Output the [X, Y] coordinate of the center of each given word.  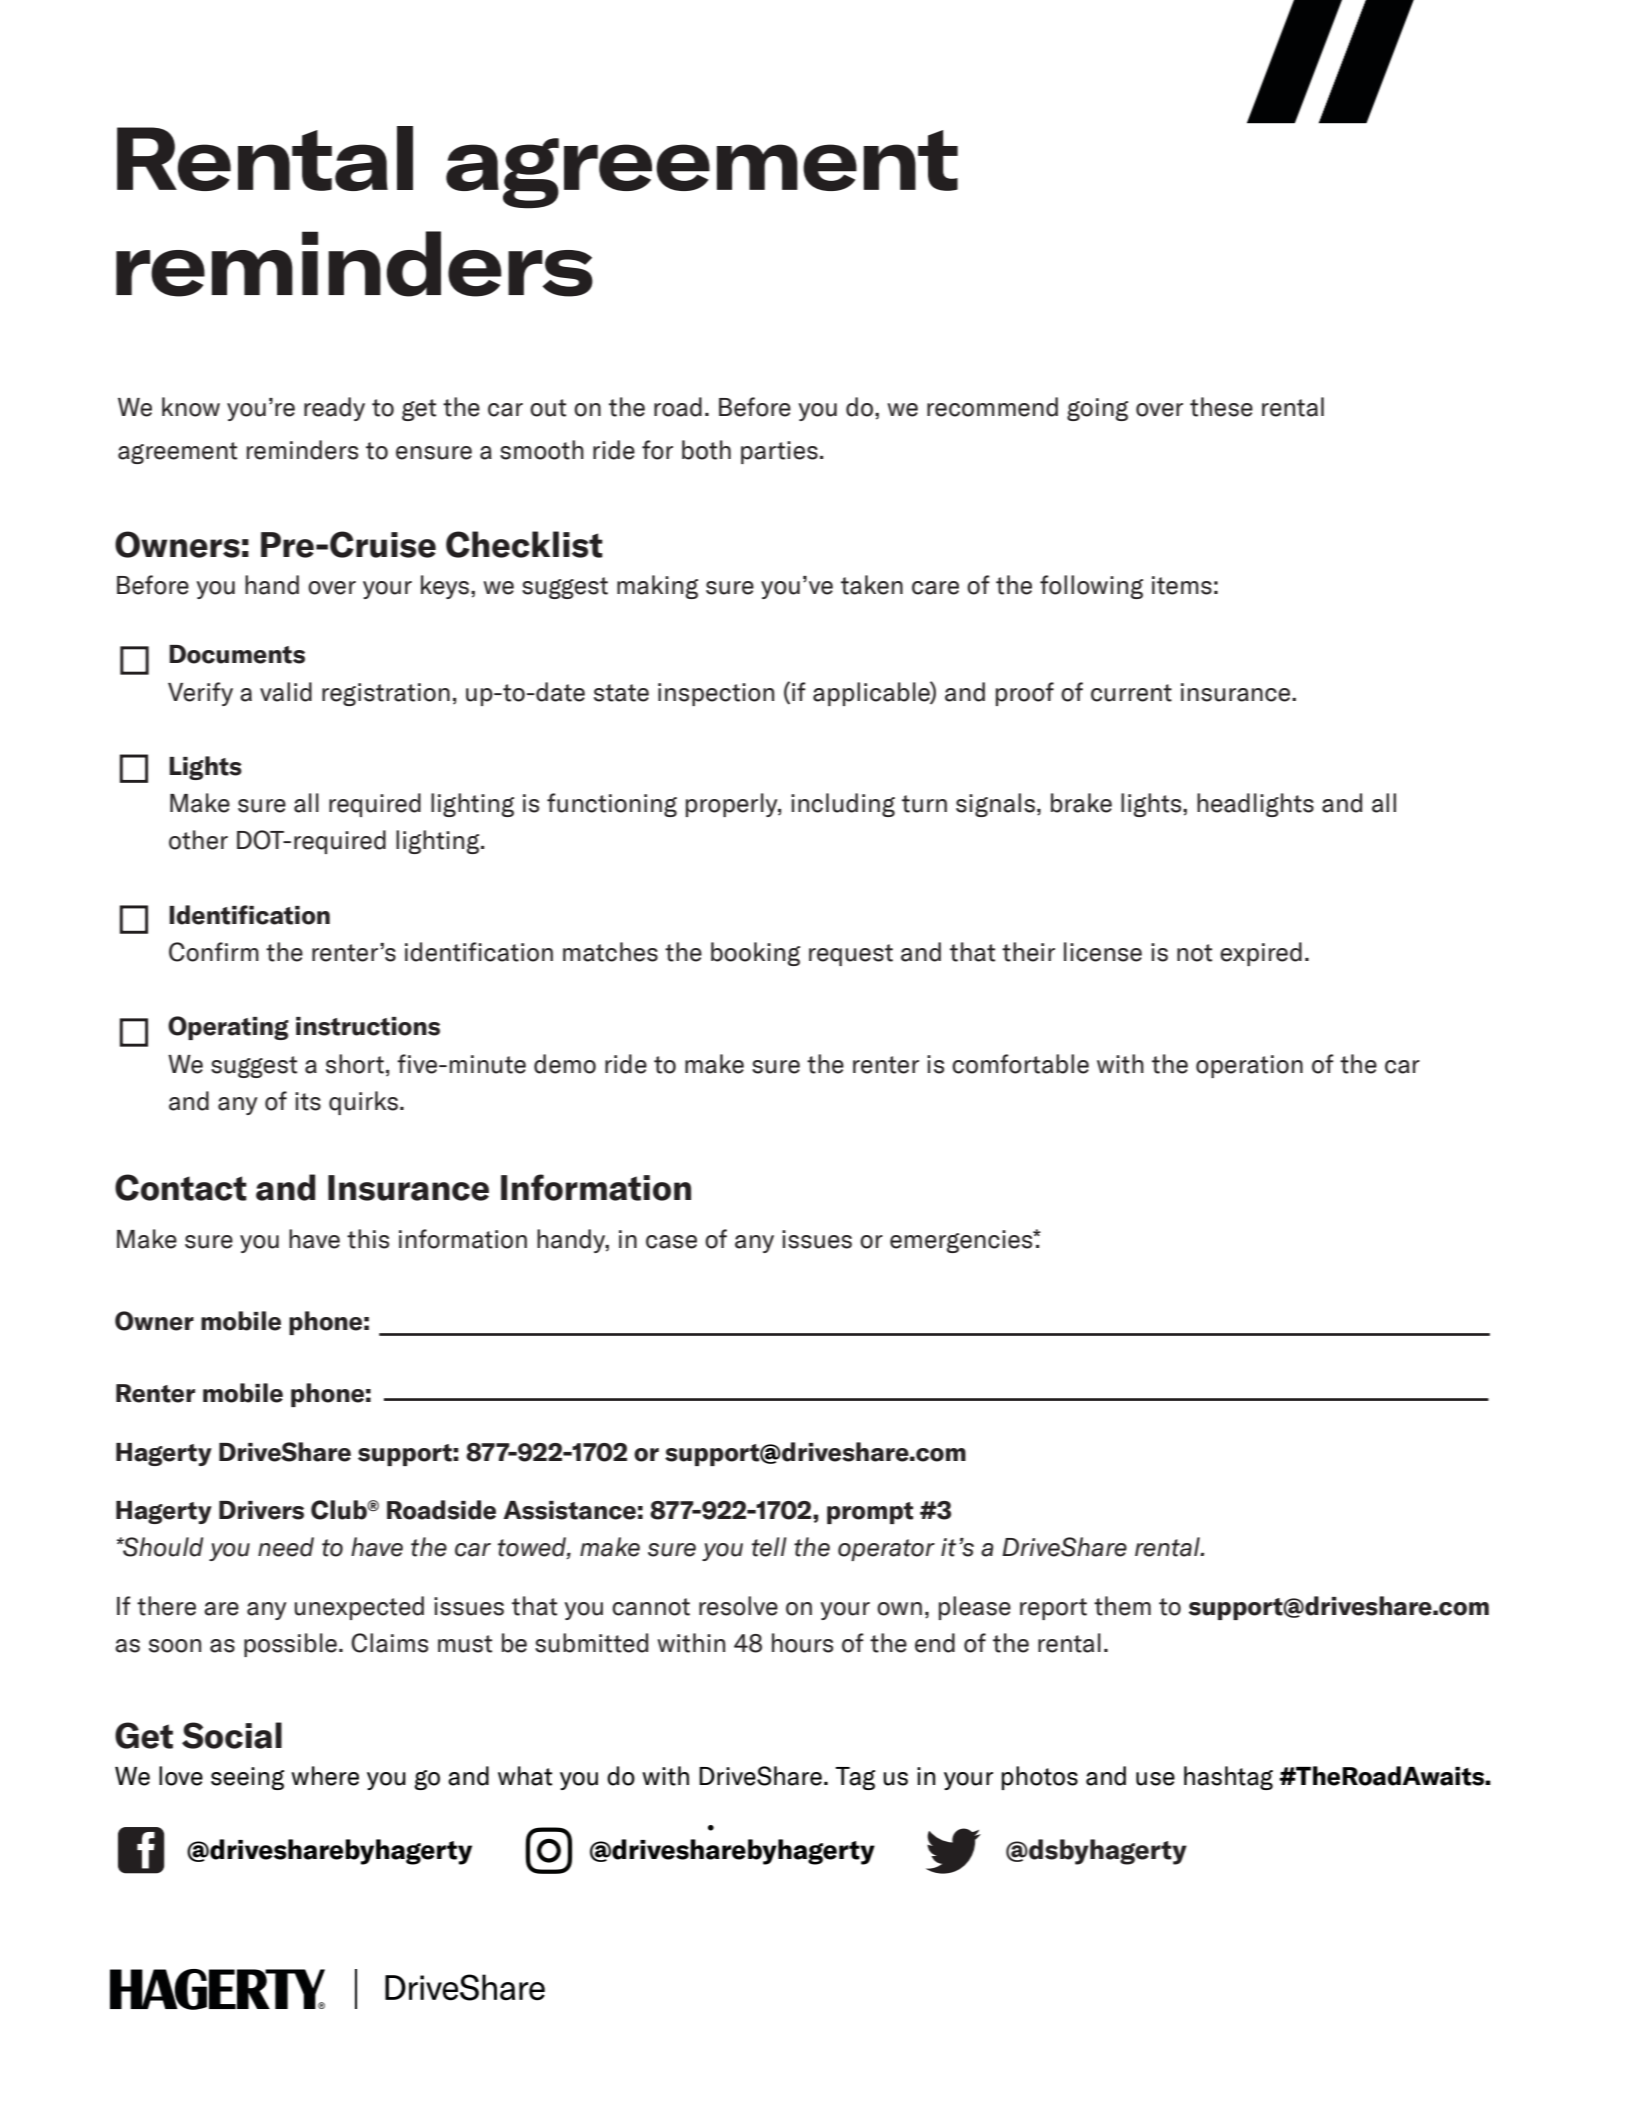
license [1103, 952]
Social [232, 1735]
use [1155, 1779]
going [1097, 409]
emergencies [962, 1241]
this [368, 1239]
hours [802, 1643]
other [198, 840]
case [671, 1242]
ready [334, 409]
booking [755, 954]
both [706, 450]
